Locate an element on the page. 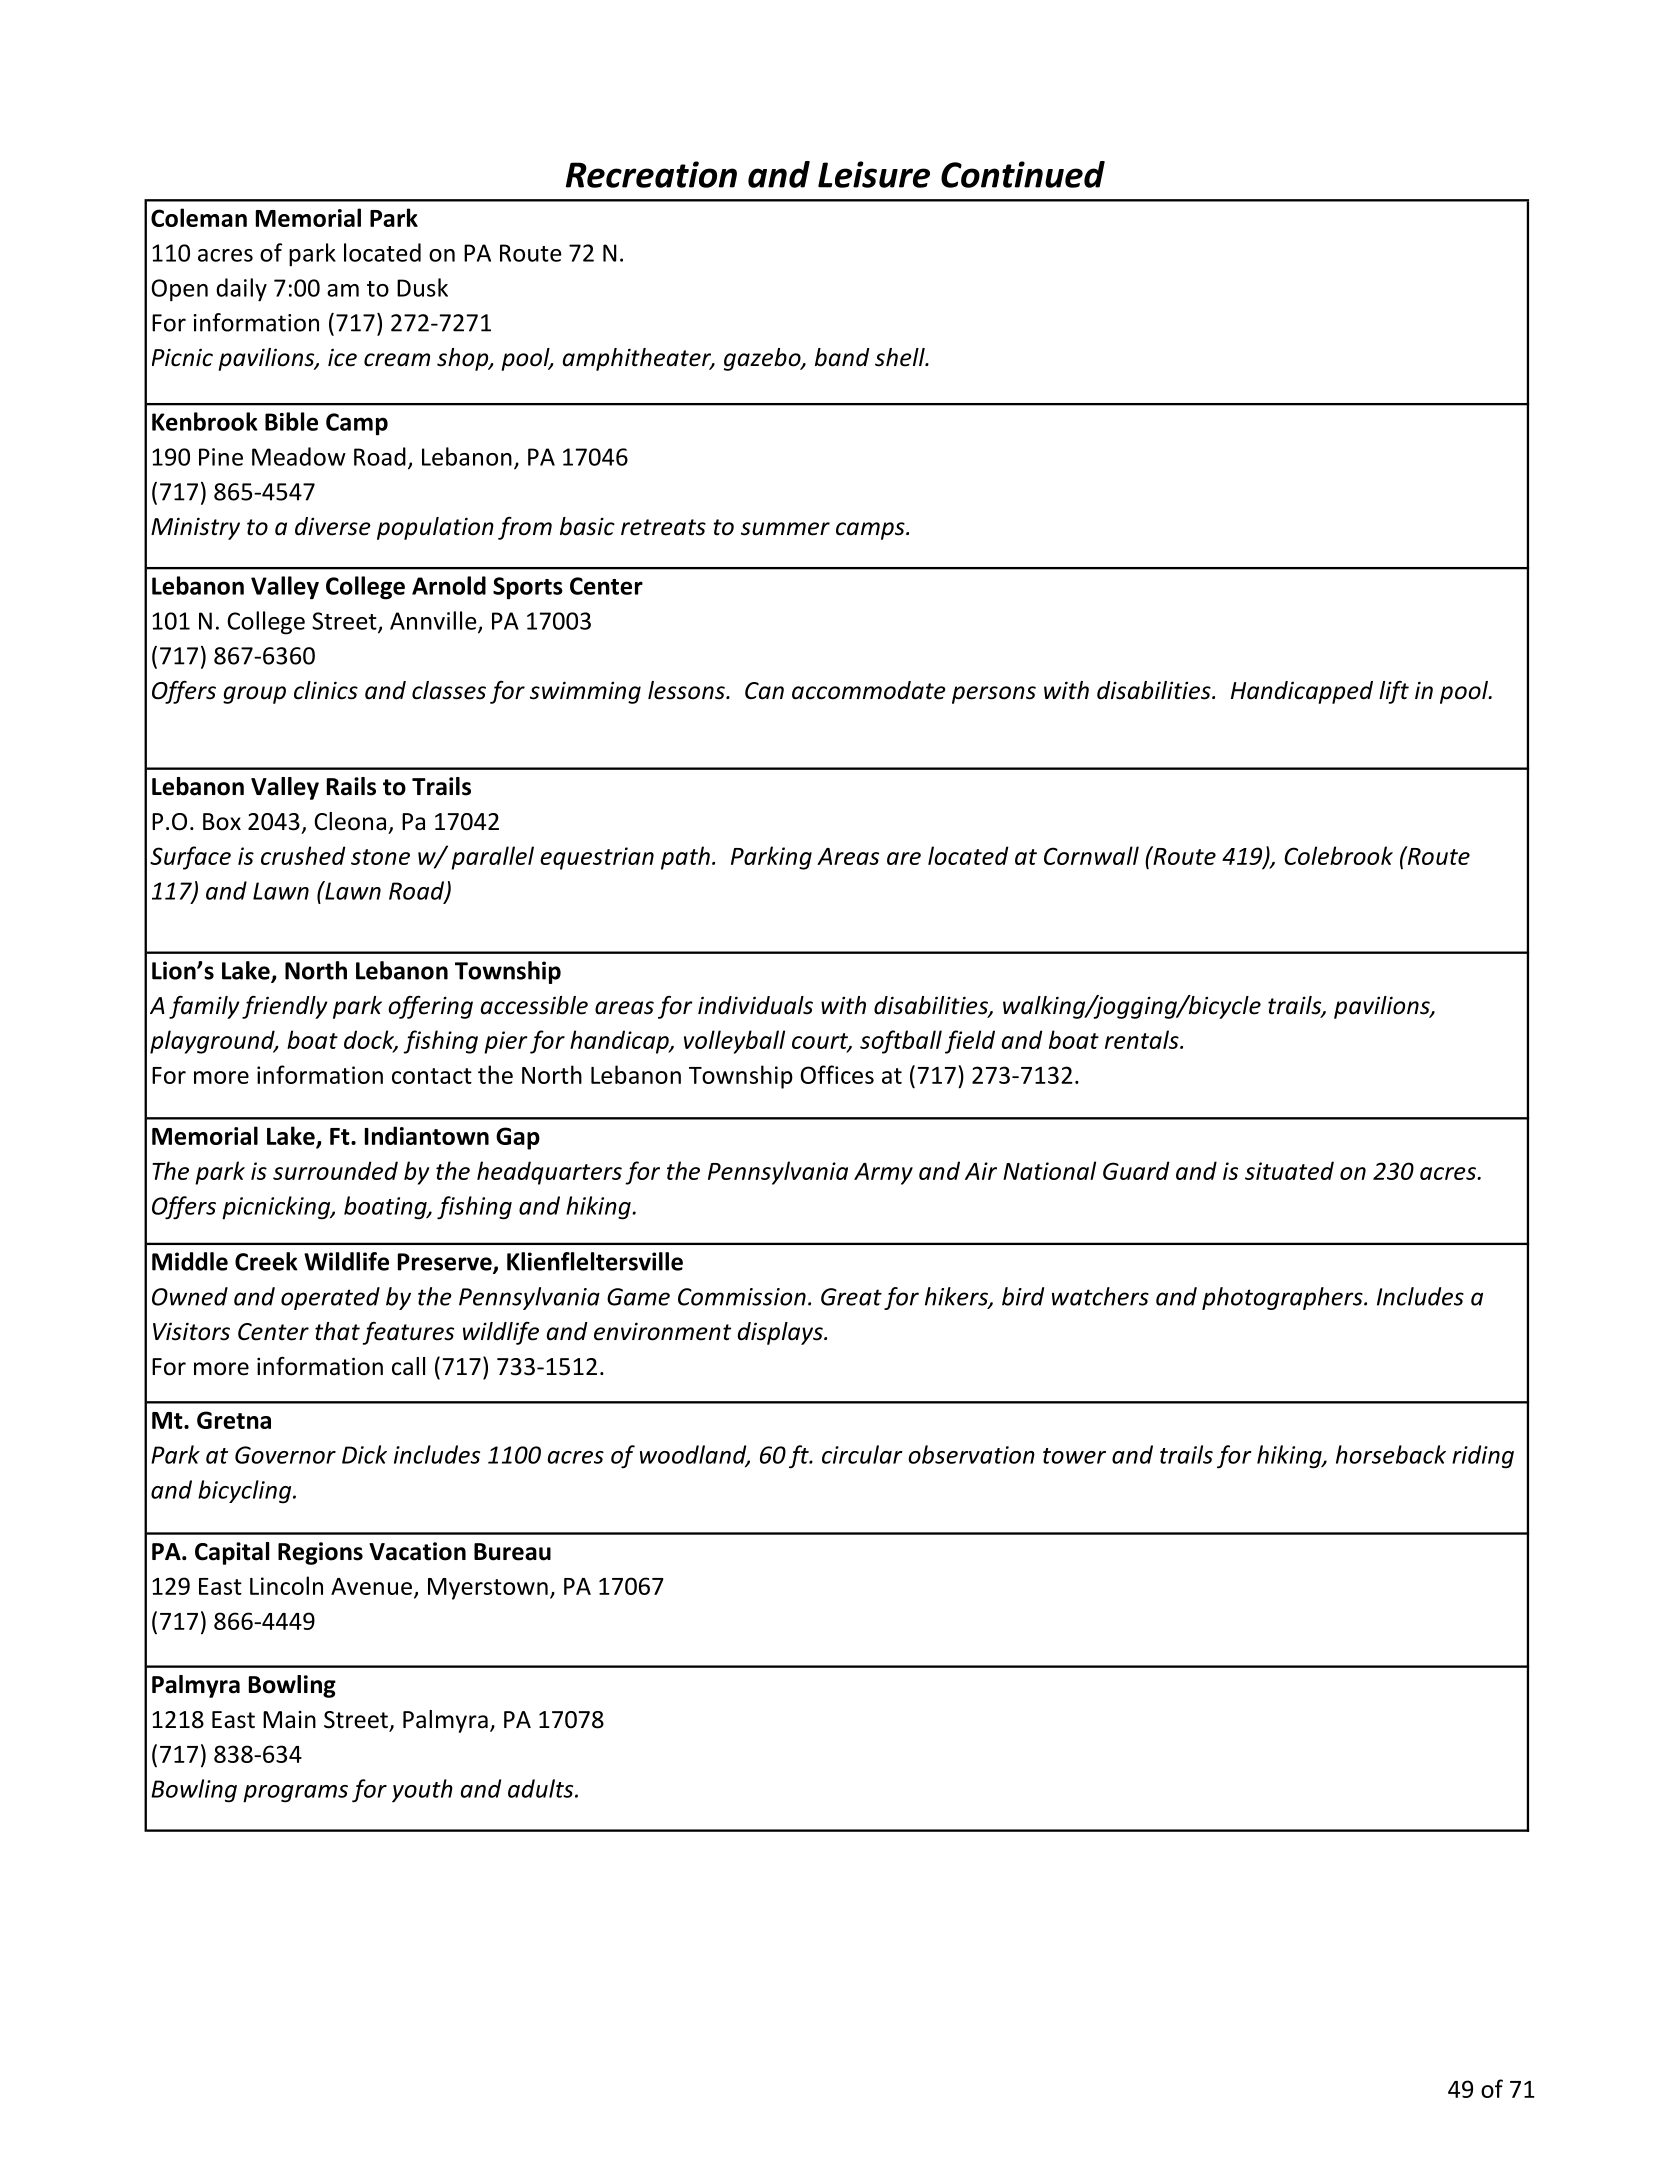 Image resolution: width=1676 pixels, height=2169 pixels. accommodate is located at coordinates (869, 690).
